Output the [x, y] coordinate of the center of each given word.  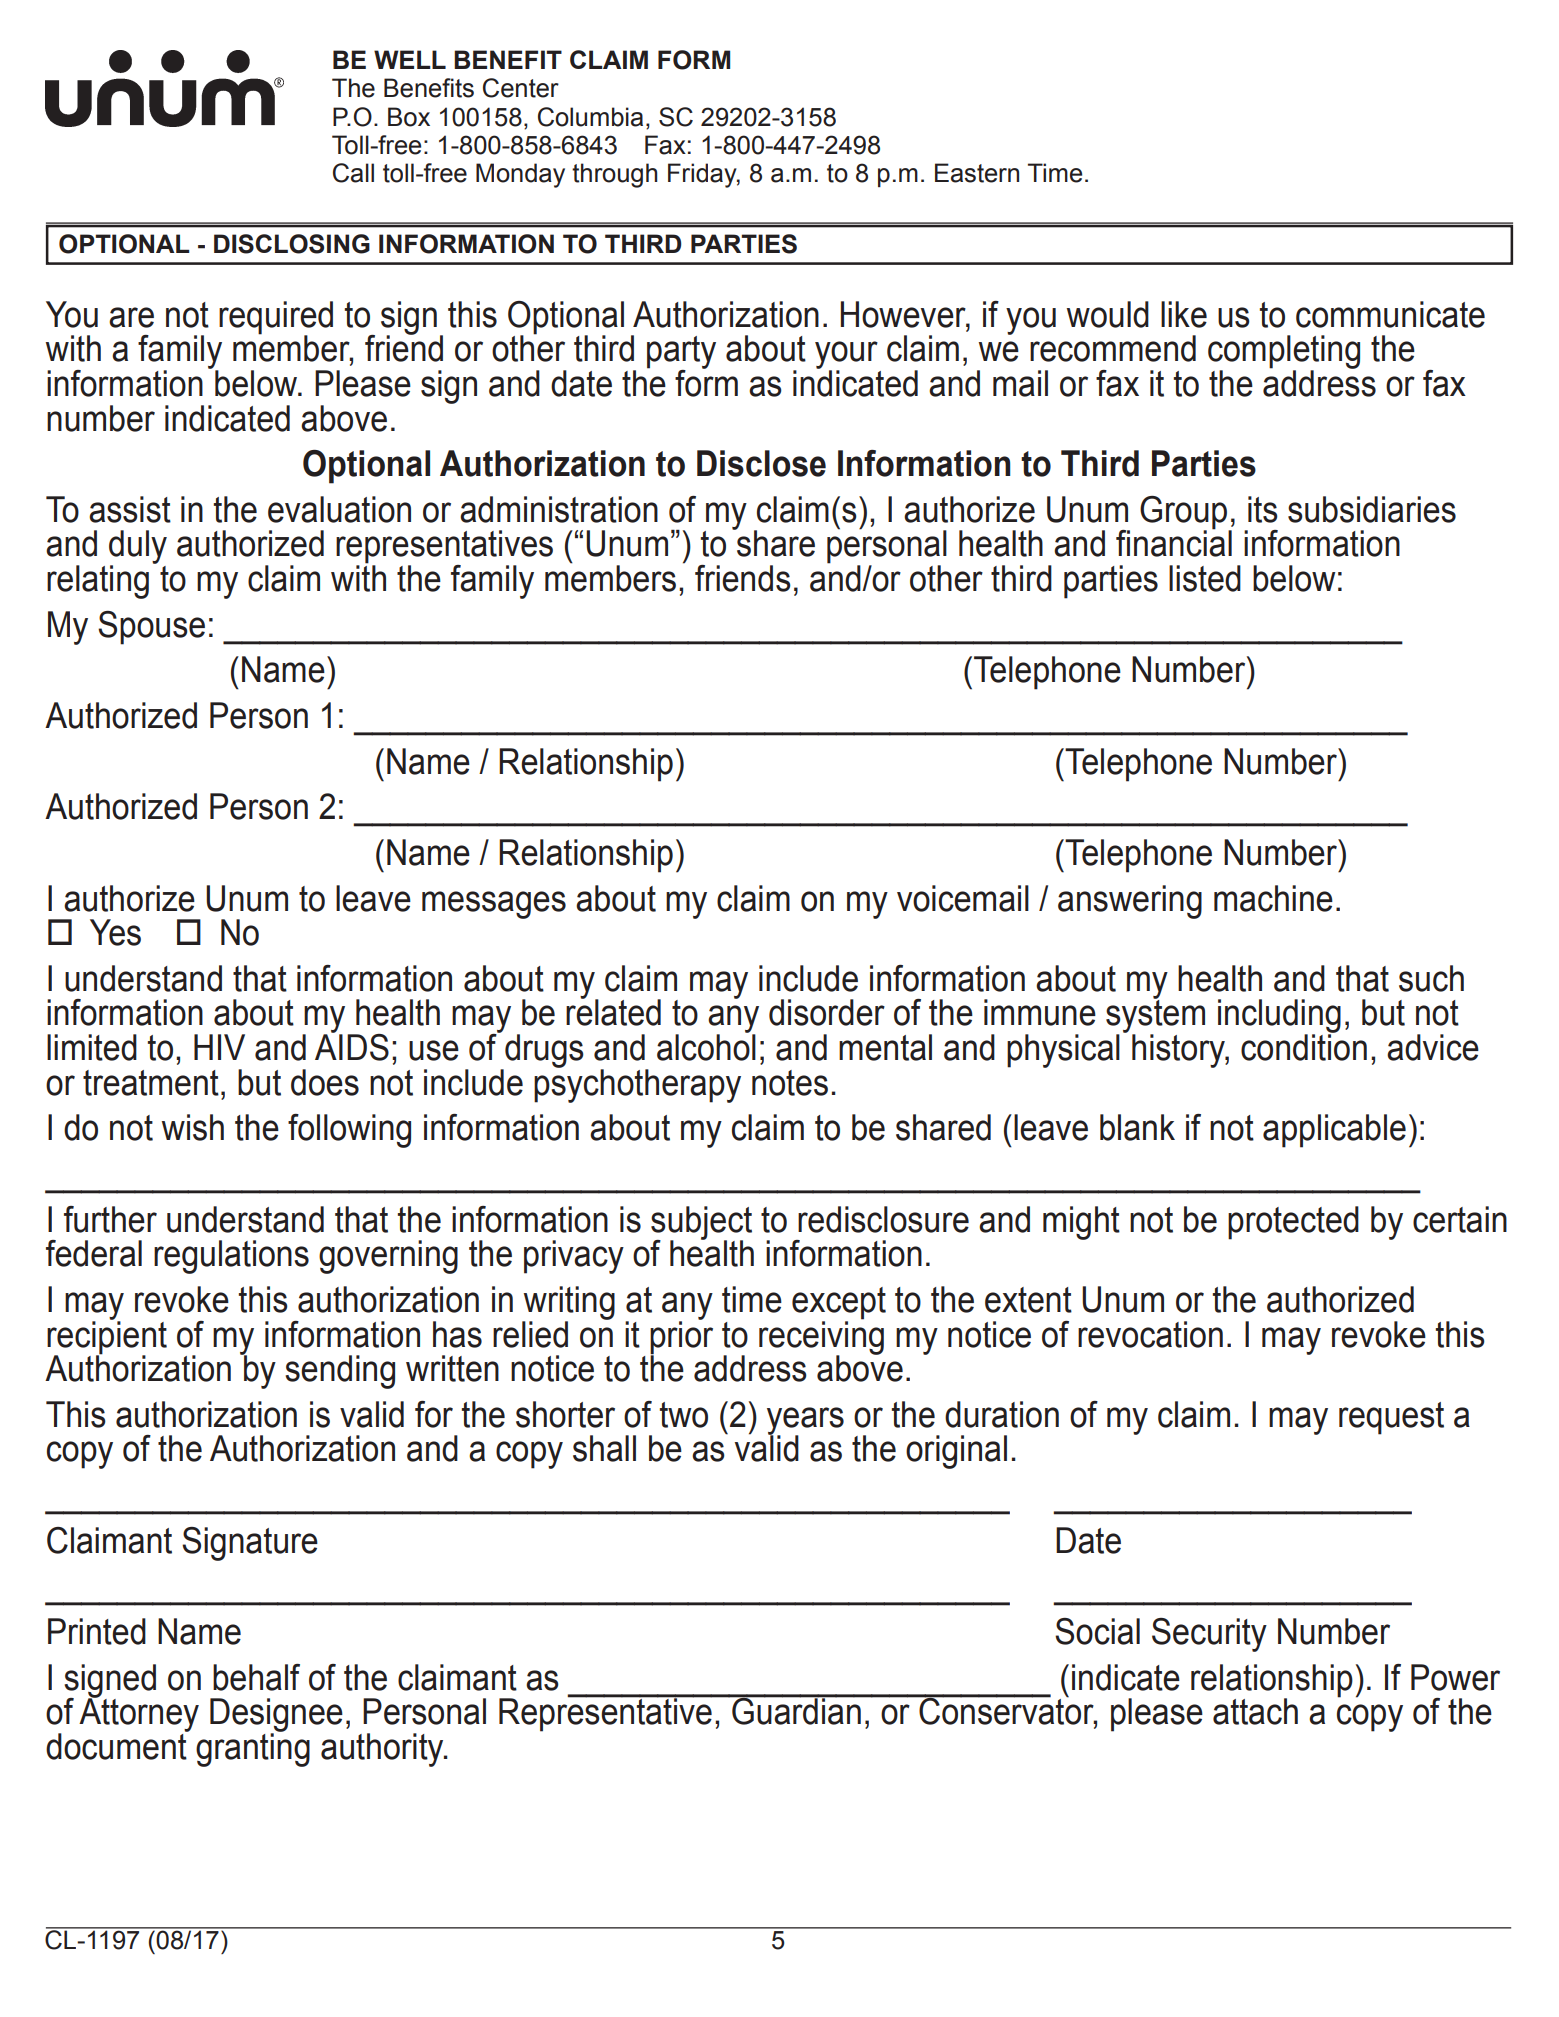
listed [1205, 578]
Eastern [977, 173]
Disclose [761, 463]
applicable [1334, 1131]
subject [701, 1224]
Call [353, 173]
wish [193, 1127]
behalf [256, 1677]
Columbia [590, 117]
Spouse [151, 628]
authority [383, 1750]
